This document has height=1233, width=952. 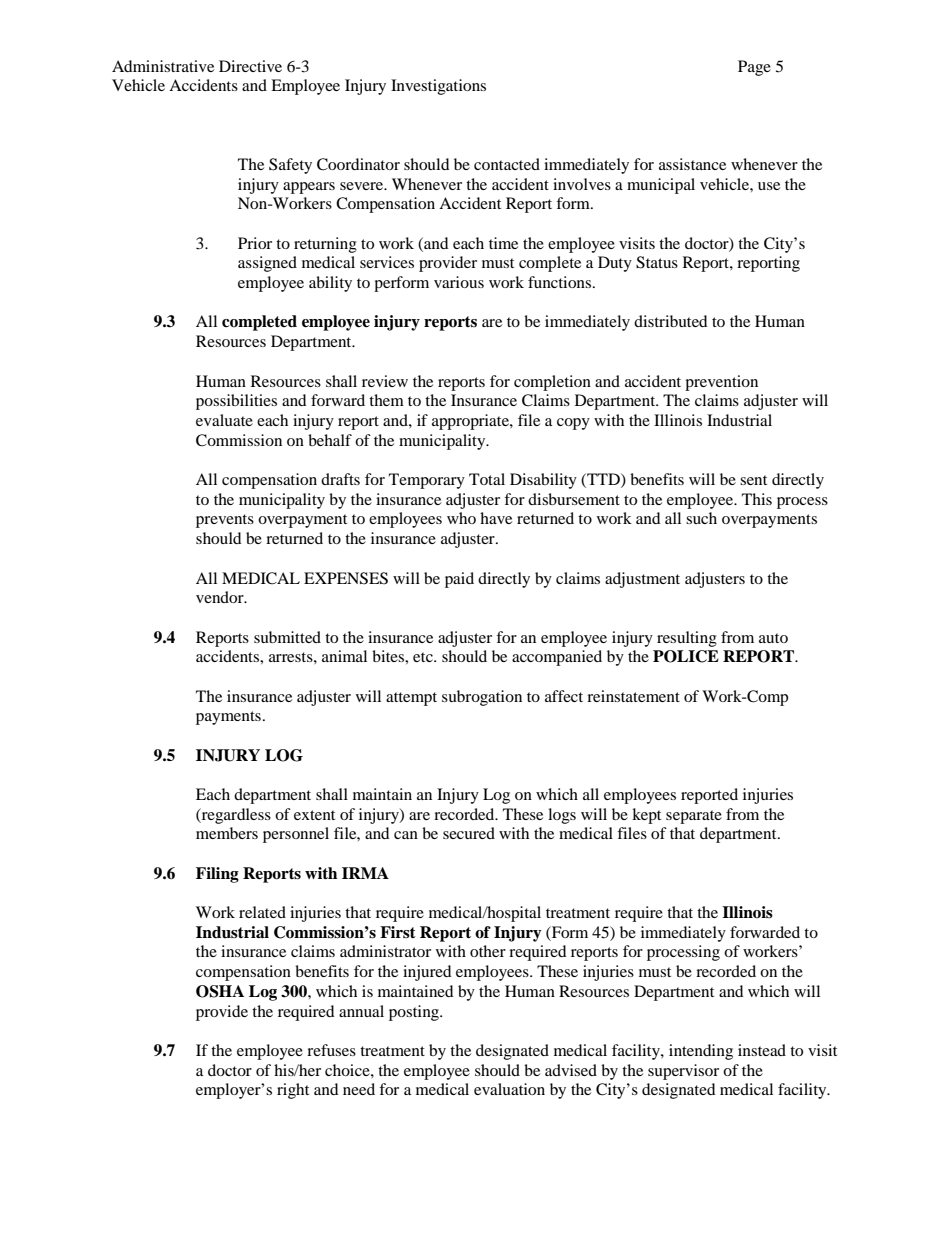 What do you see at coordinates (721, 383) in the document?
I see `prevention` at bounding box center [721, 383].
